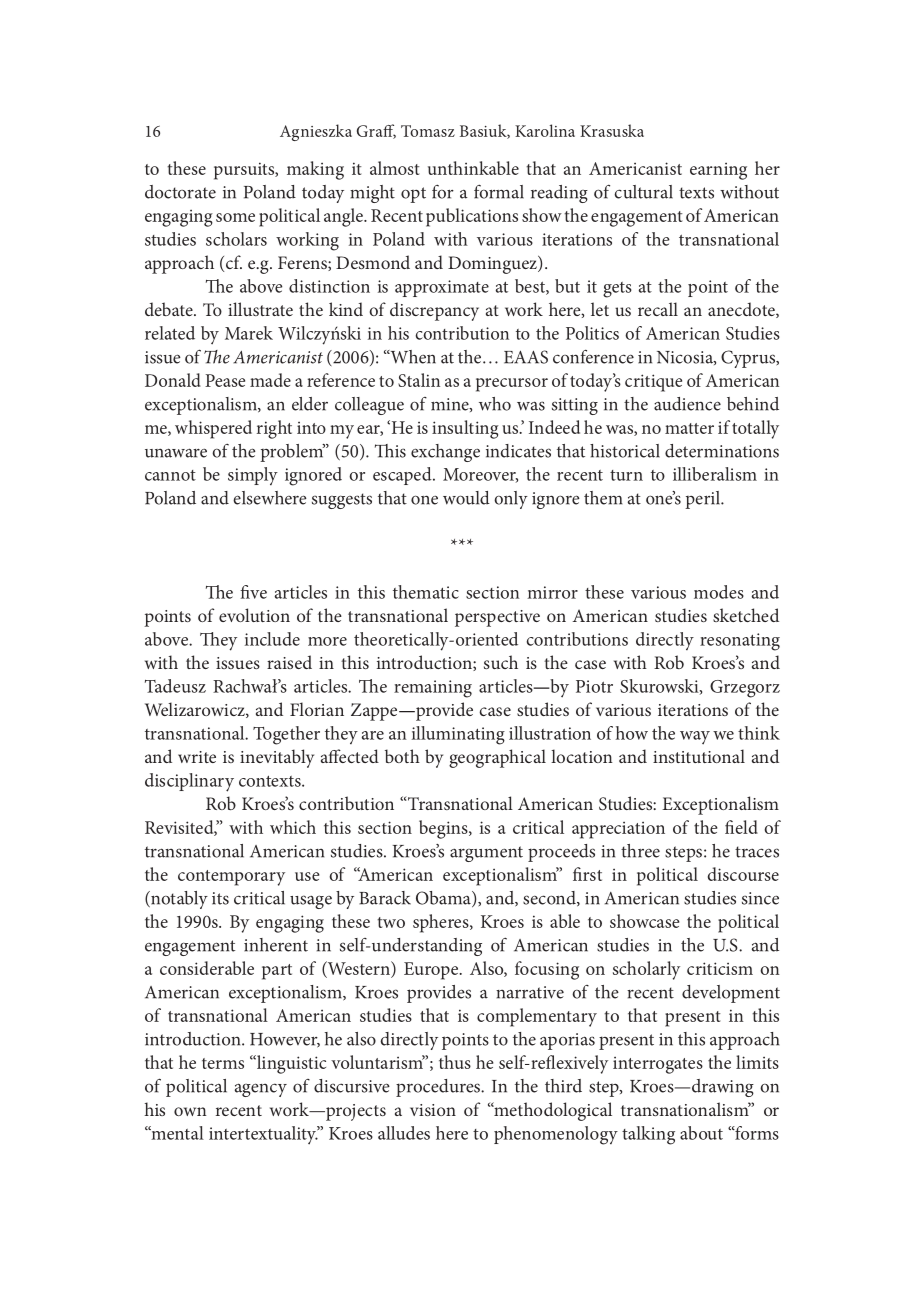 This image has width=924, height=1308. What do you see at coordinates (499, 192) in the image?
I see `formal` at bounding box center [499, 192].
